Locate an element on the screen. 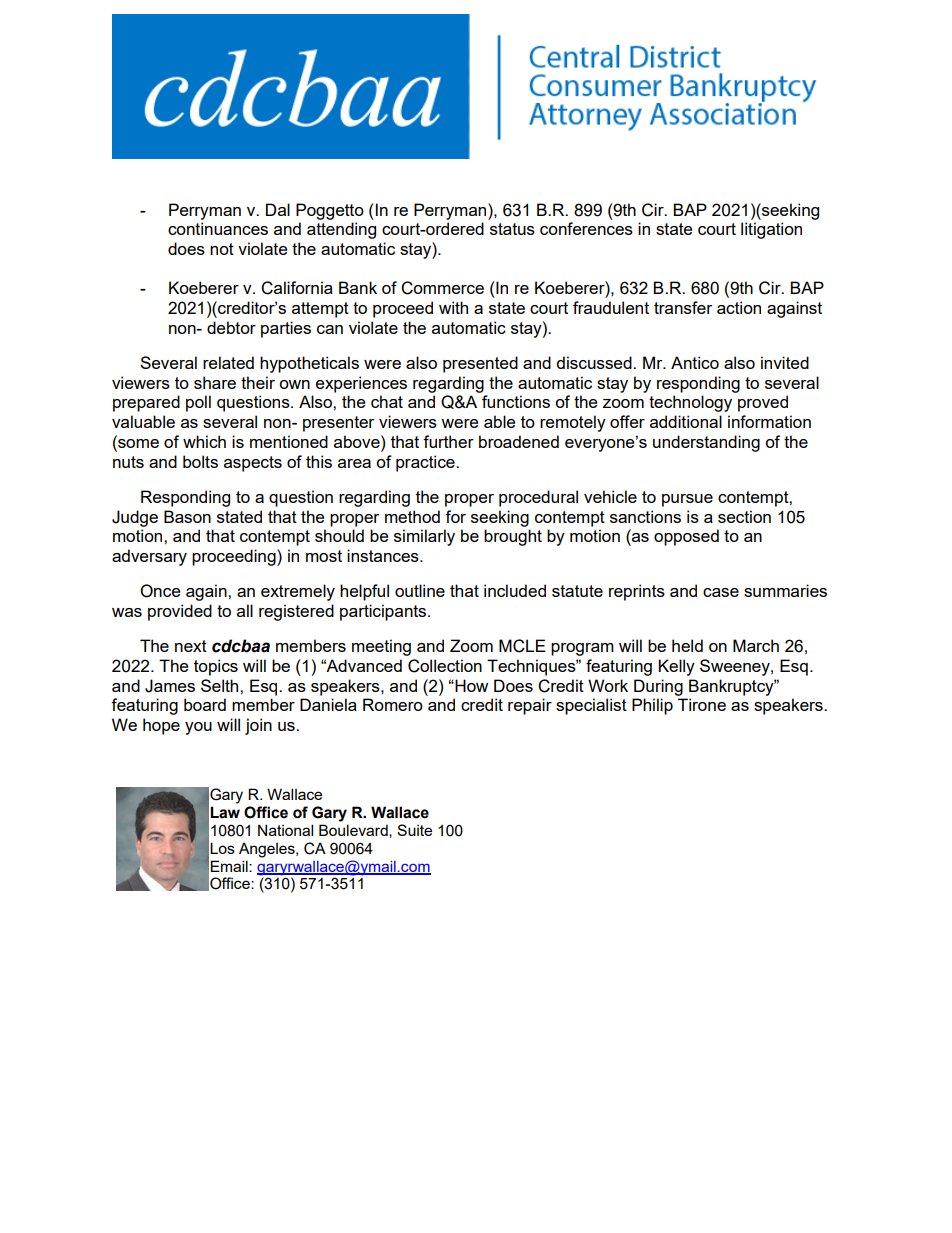  Judge is located at coordinates (135, 518).
